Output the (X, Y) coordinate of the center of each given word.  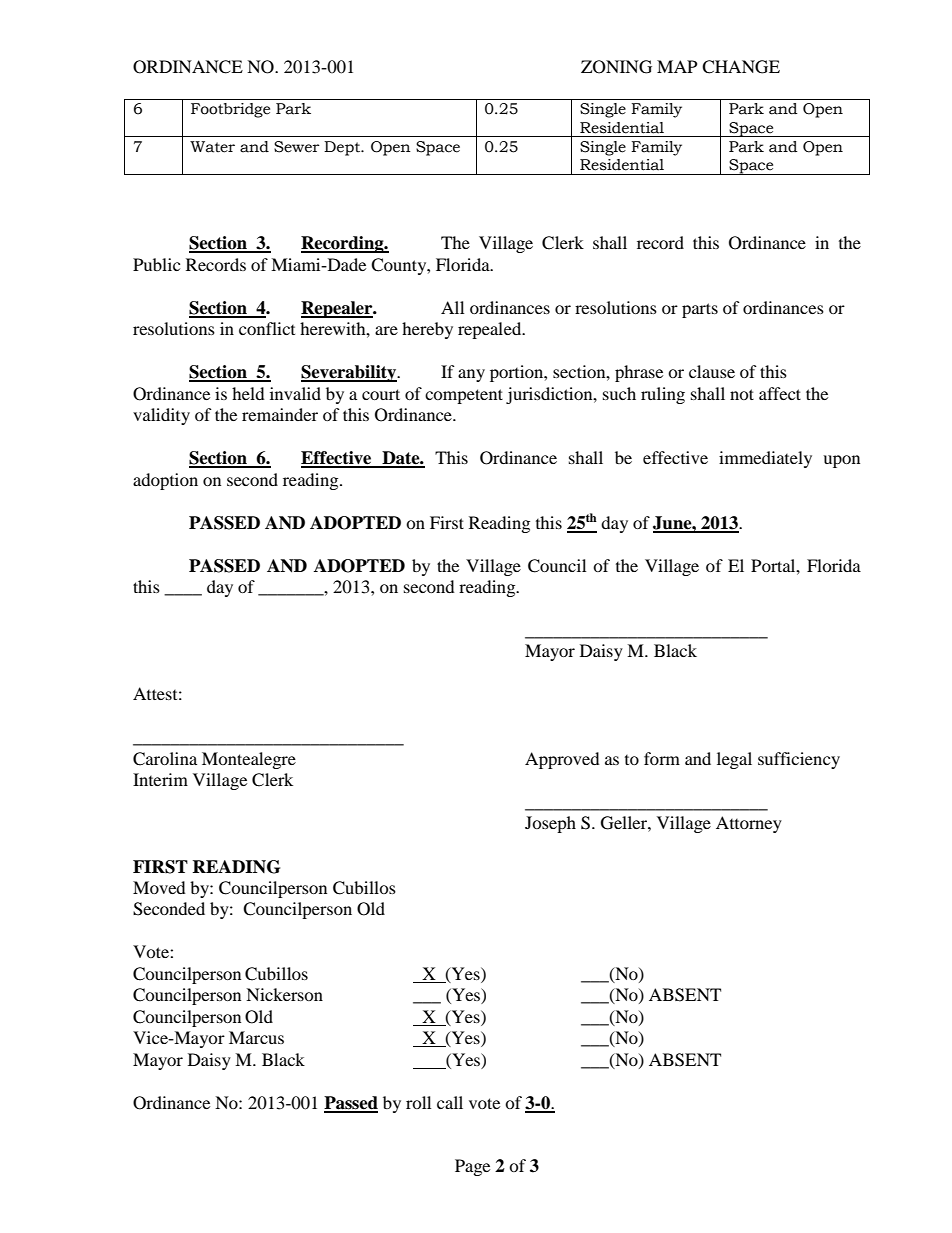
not (742, 394)
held (248, 393)
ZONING (616, 67)
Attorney (749, 824)
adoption (165, 481)
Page (472, 1167)
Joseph (550, 824)
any (471, 375)
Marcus (256, 1037)
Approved (562, 760)
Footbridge (230, 110)
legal (734, 760)
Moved (159, 887)
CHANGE (741, 67)
